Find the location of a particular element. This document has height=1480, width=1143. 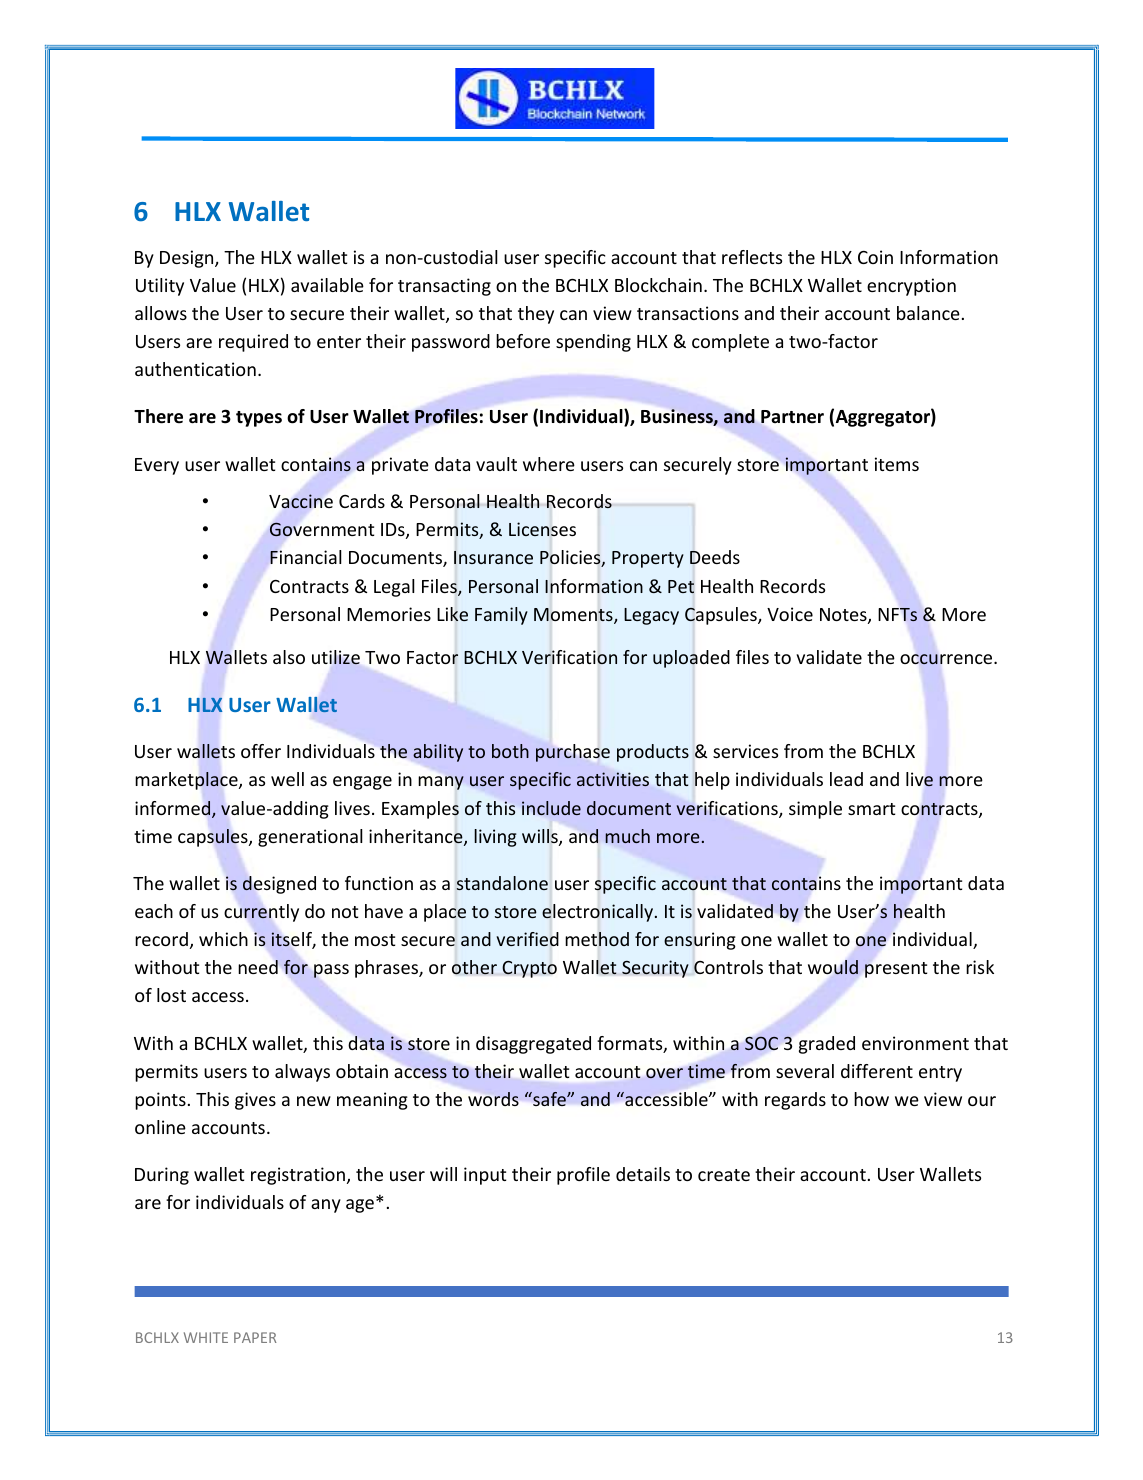

Financial is located at coordinates (306, 557).
